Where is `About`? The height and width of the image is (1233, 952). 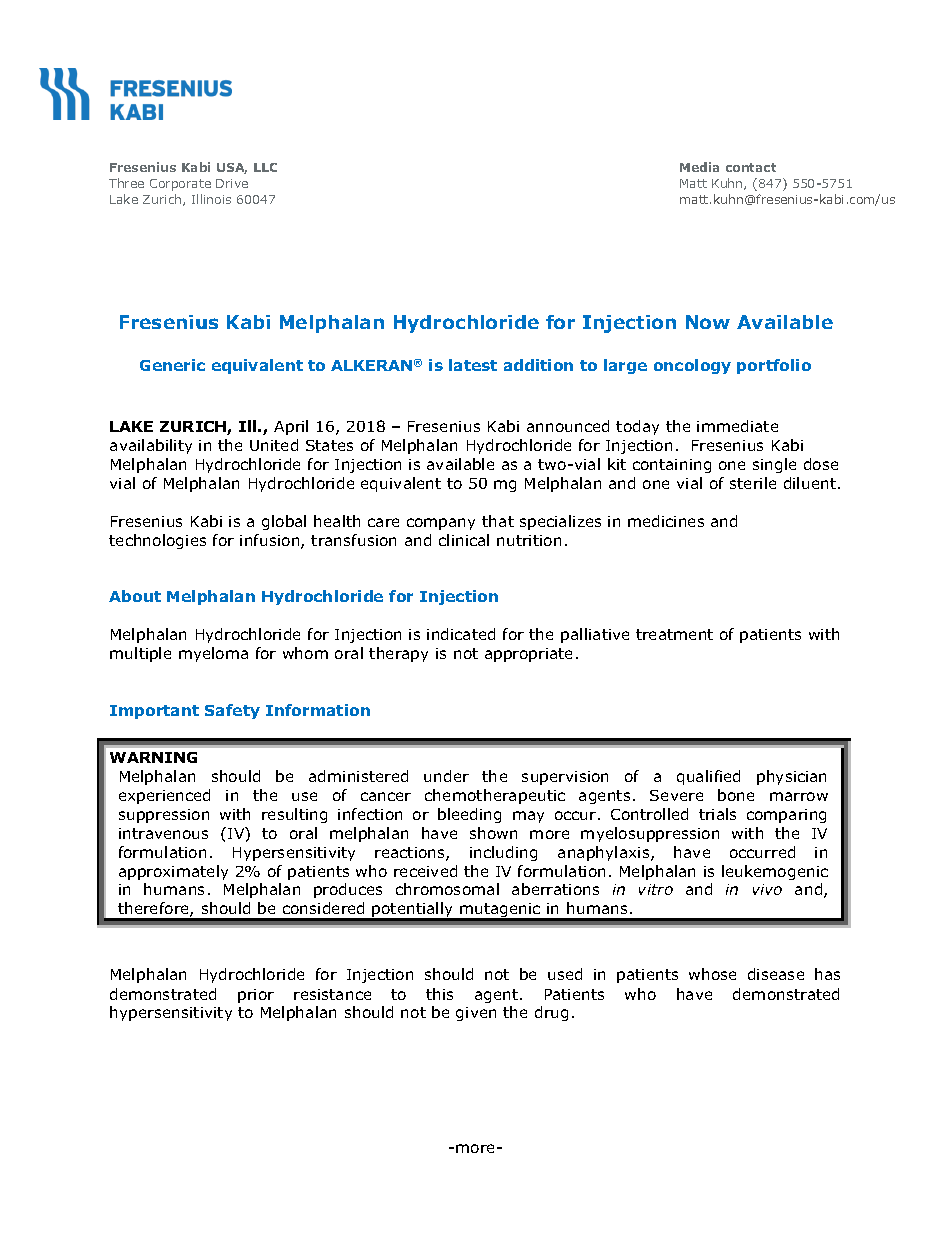
About is located at coordinates (135, 596).
